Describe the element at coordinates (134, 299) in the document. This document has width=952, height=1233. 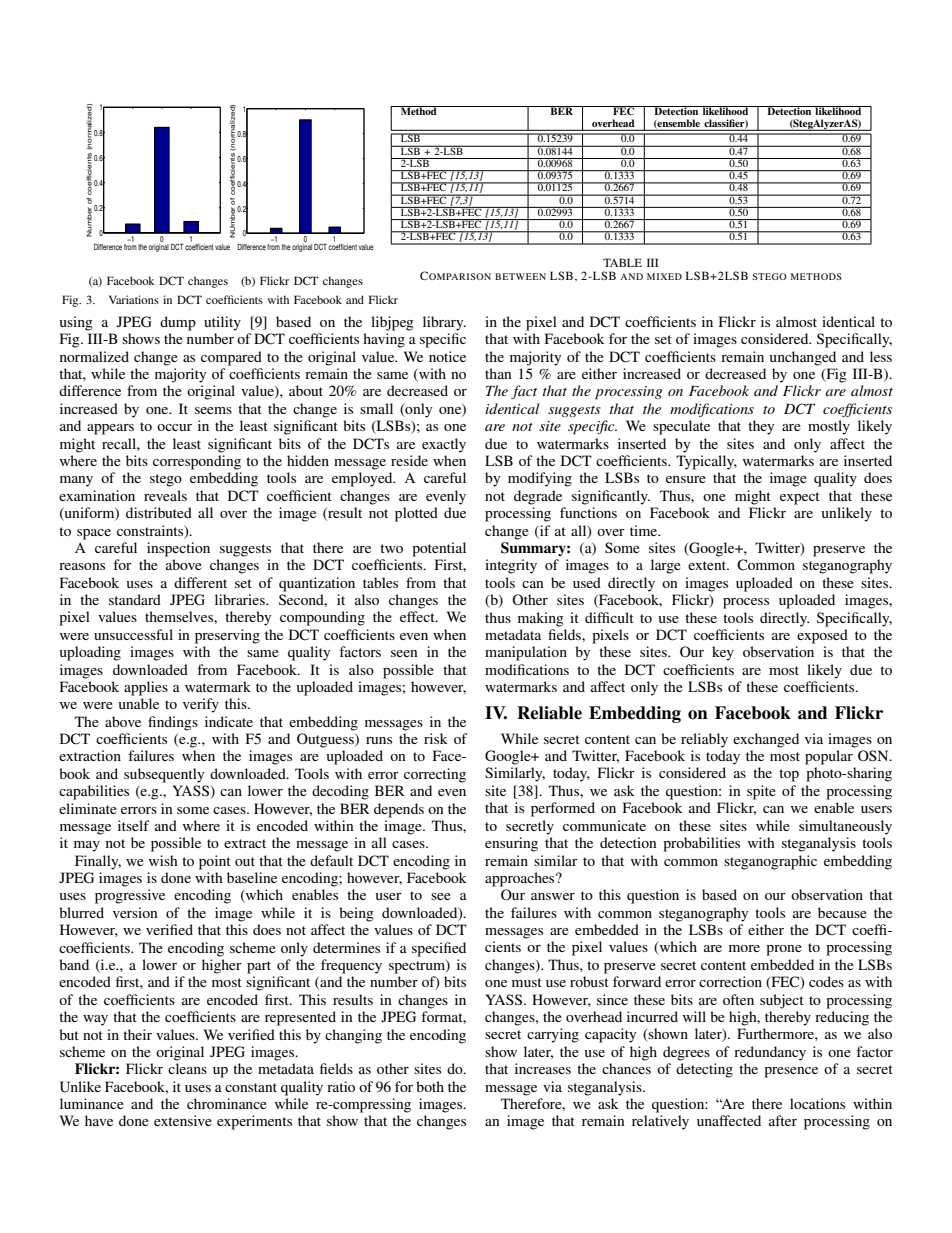
I see `Variations` at that location.
